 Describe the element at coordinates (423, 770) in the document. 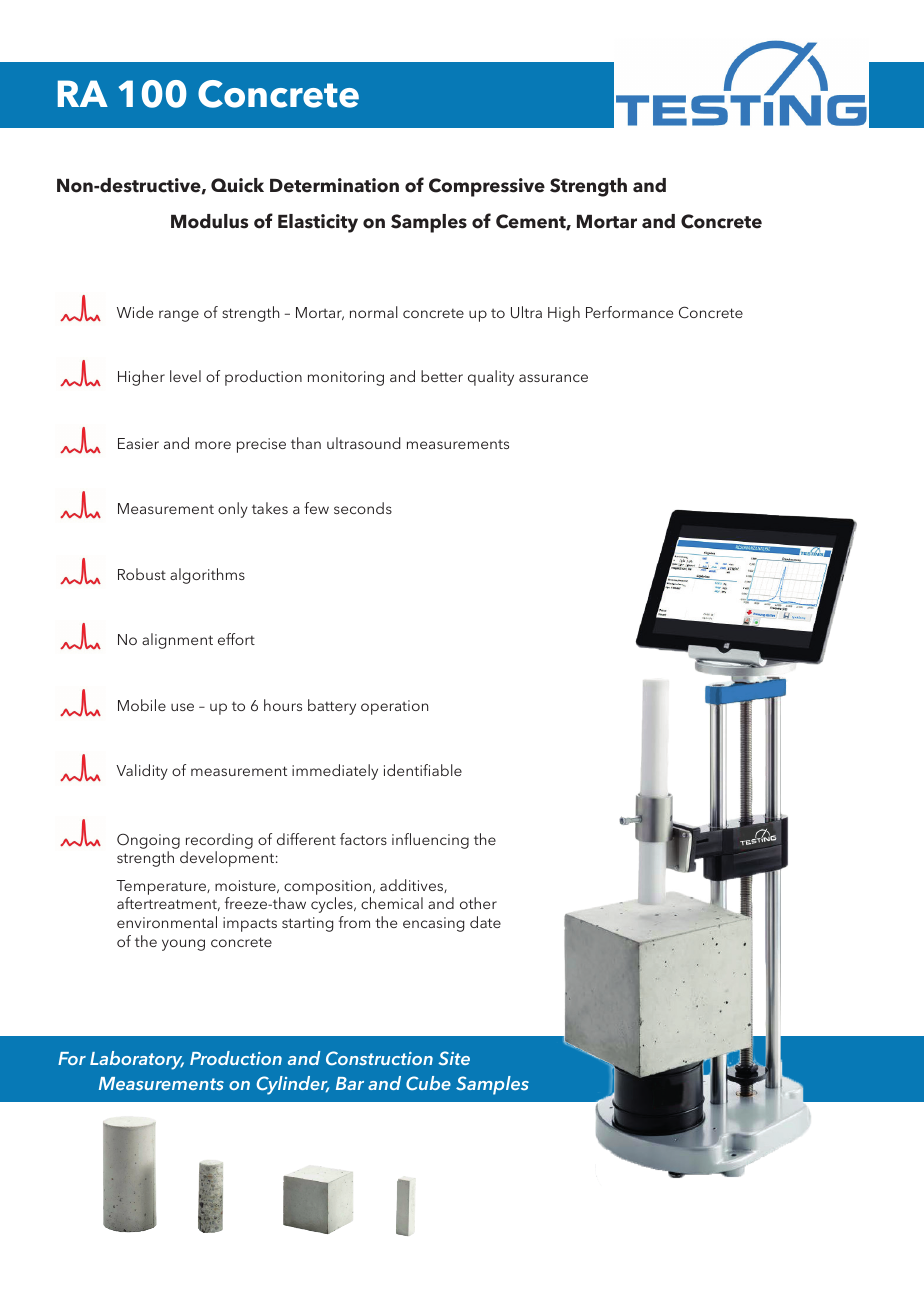

I see `identifiable` at that location.
